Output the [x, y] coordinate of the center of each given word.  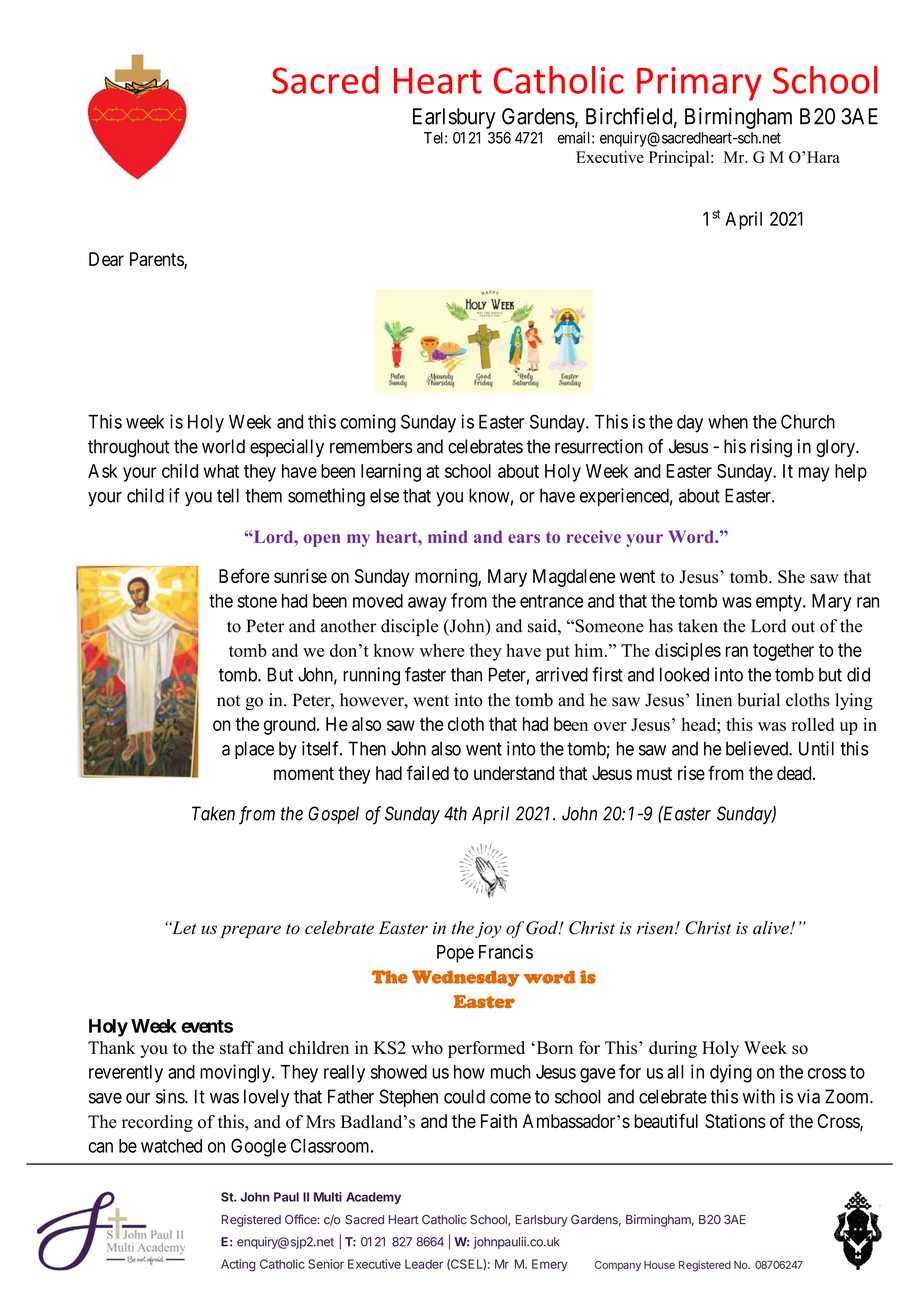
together [783, 652]
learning [391, 472]
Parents [157, 260]
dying [731, 1073]
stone [257, 601]
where [442, 650]
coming [368, 423]
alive [772, 928]
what [221, 471]
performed [486, 1049]
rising [771, 448]
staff [237, 1048]
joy [488, 930]
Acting [238, 1265]
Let [183, 928]
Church [808, 421]
